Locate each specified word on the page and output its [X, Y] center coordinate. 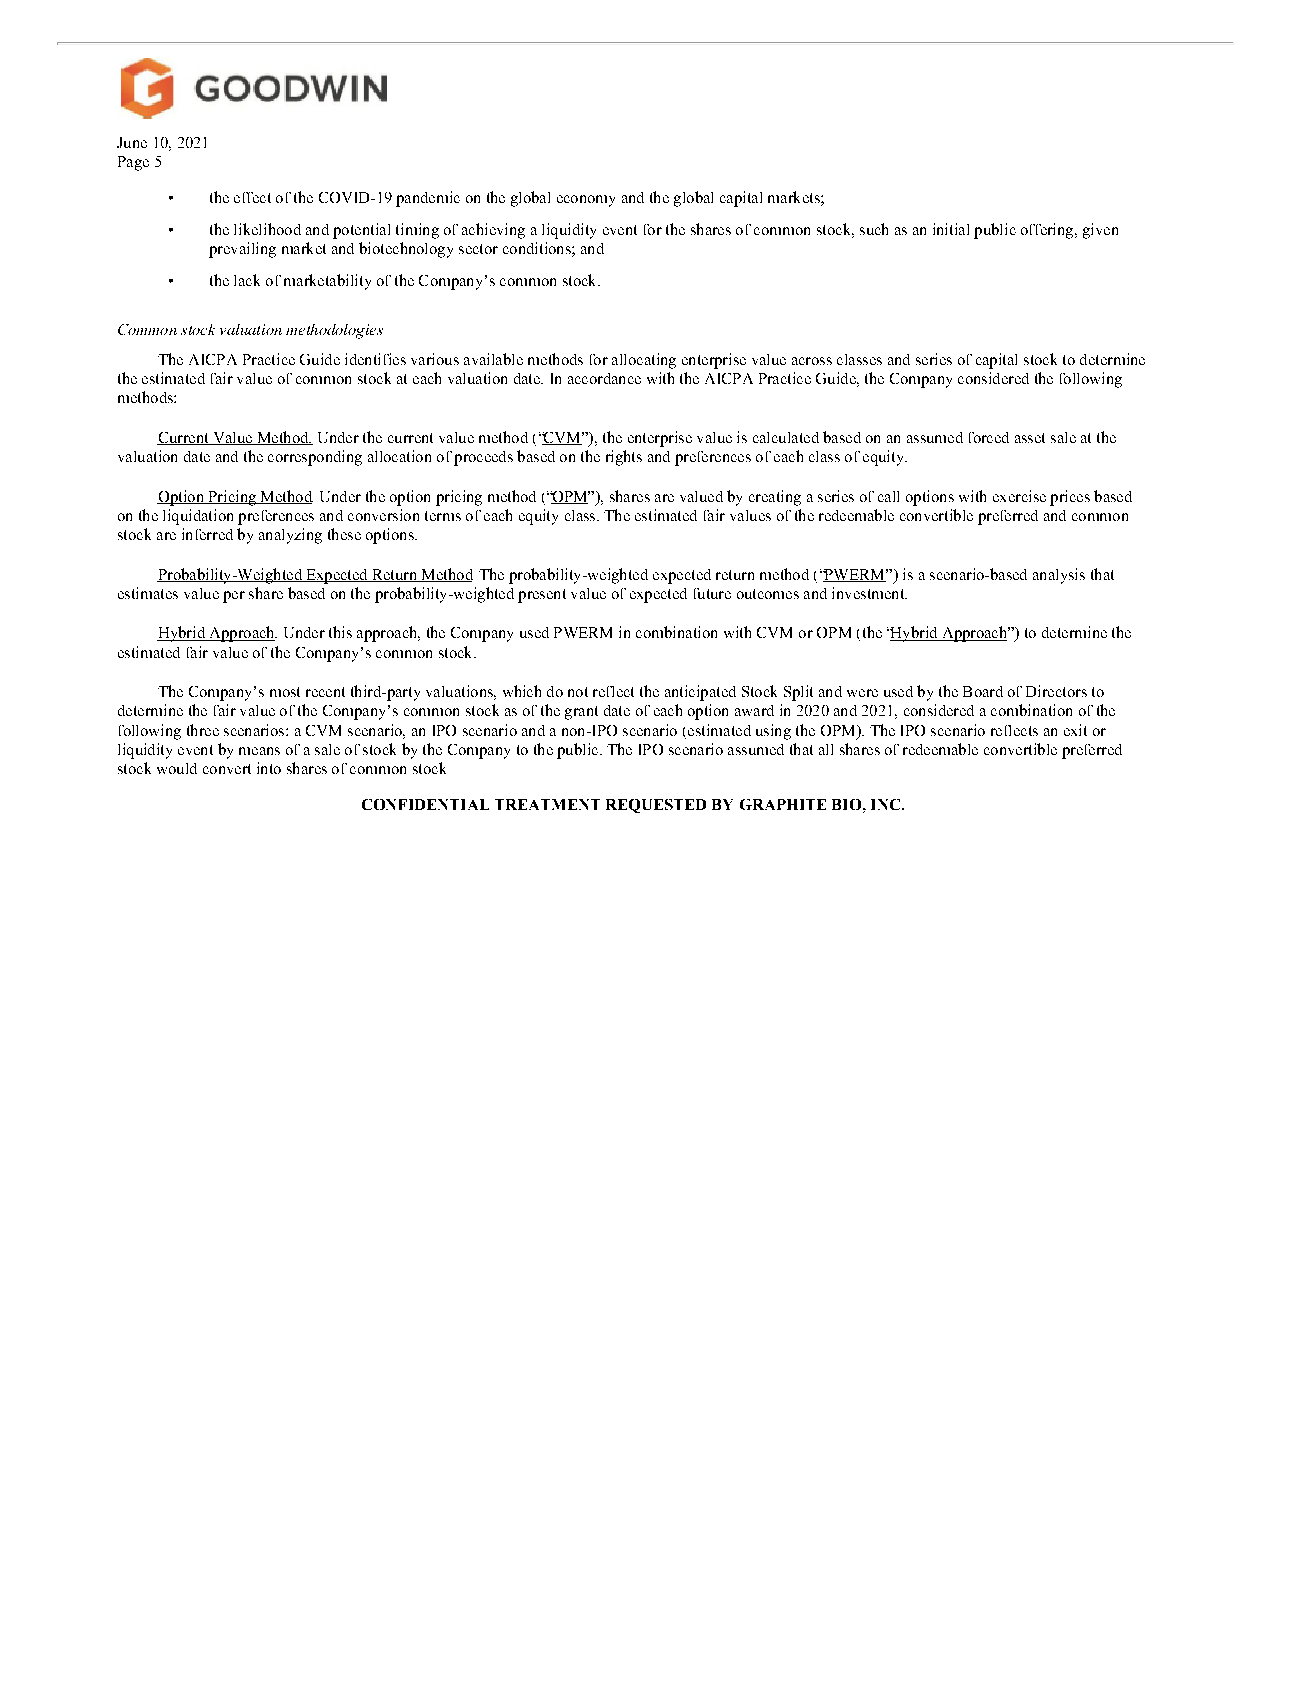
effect [252, 197]
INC [885, 804]
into [269, 768]
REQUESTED [656, 806]
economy [586, 201]
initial [951, 229]
